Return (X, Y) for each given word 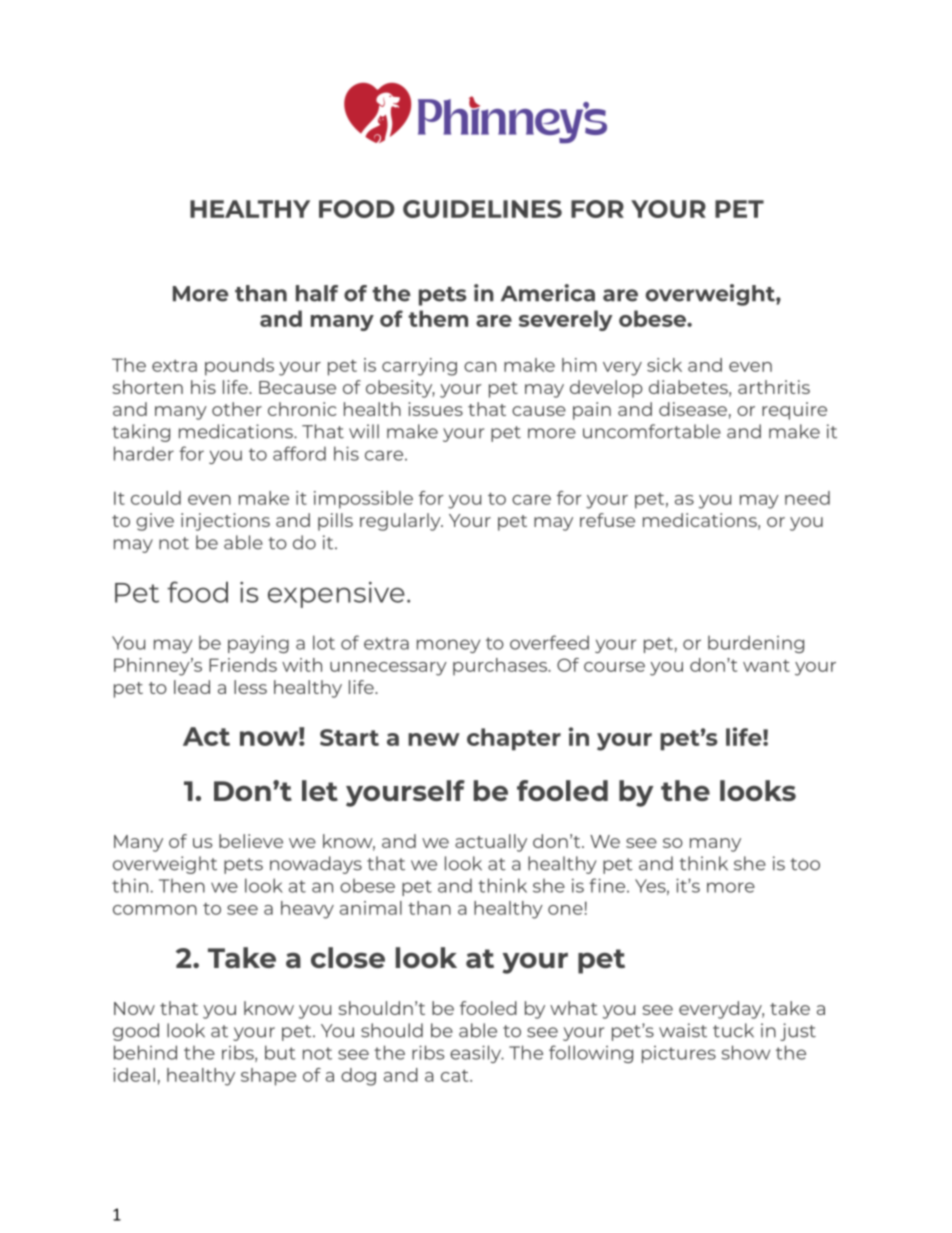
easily (477, 1054)
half (317, 293)
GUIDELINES (482, 209)
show (746, 1052)
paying (258, 644)
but (280, 1052)
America (548, 293)
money (448, 646)
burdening (756, 644)
